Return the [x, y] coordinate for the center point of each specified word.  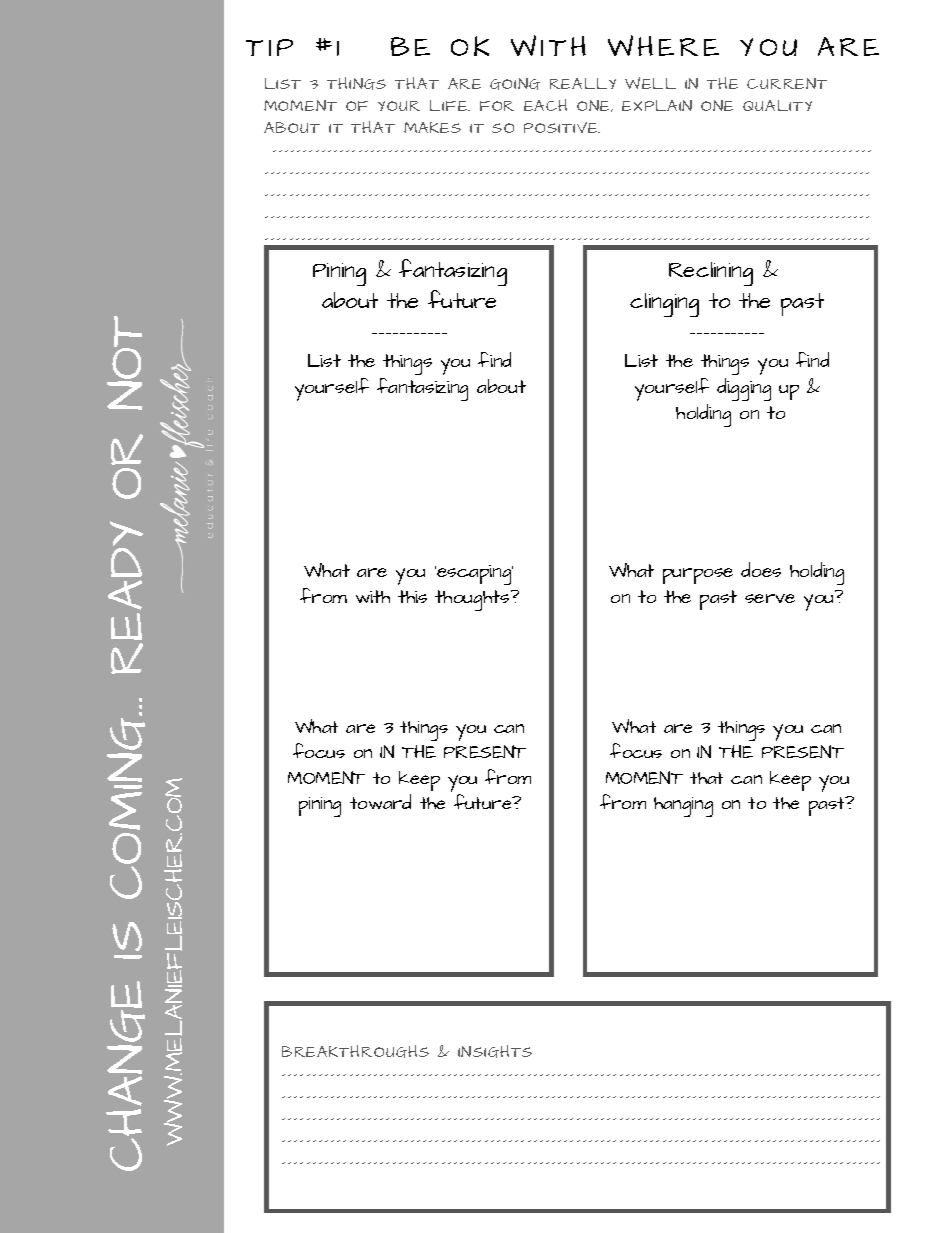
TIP [269, 47]
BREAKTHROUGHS [355, 1051]
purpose [698, 576]
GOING [515, 84]
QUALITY [777, 105]
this [412, 596]
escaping [474, 575]
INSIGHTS [495, 1051]
